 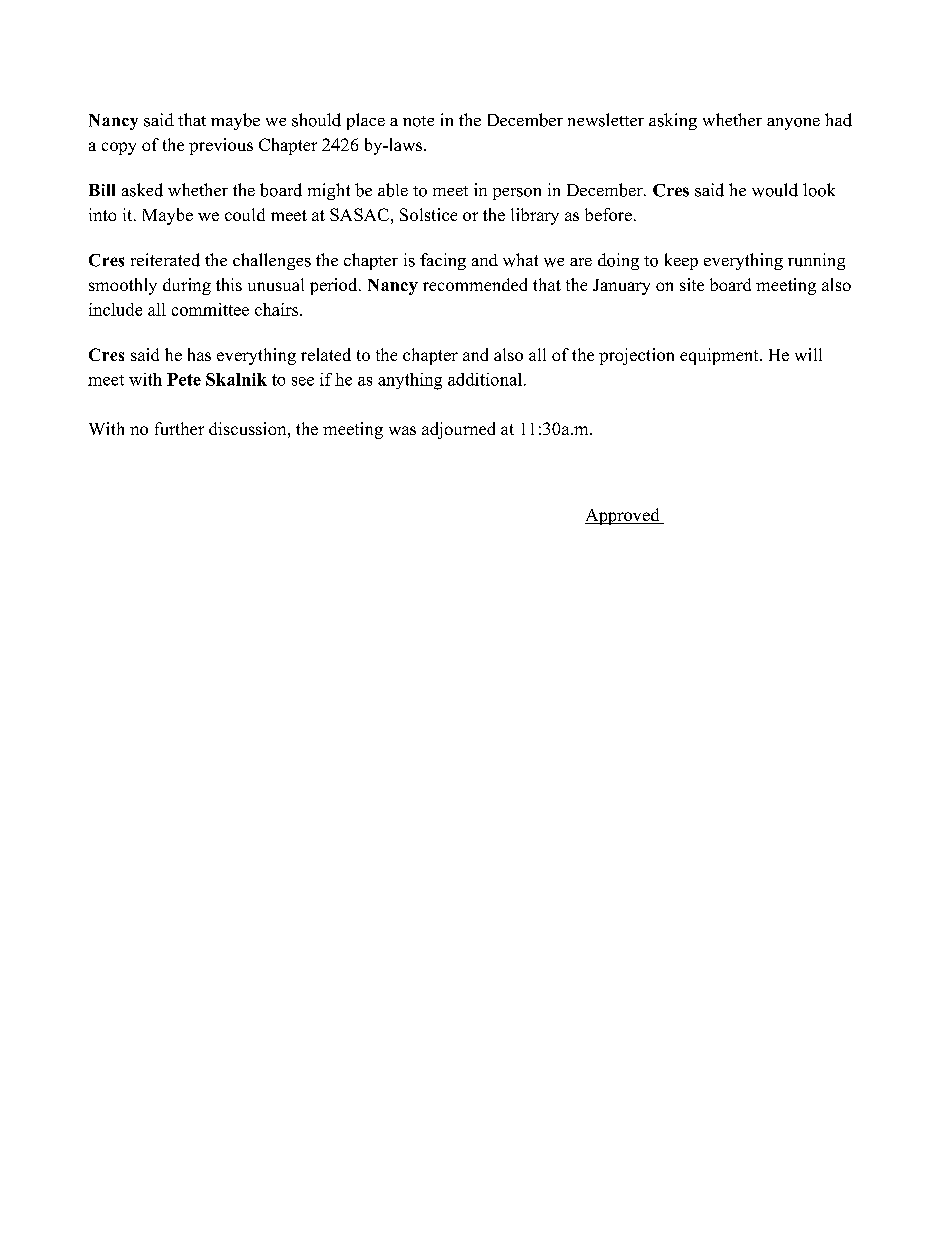 What do you see at coordinates (808, 354) in the image?
I see `will` at bounding box center [808, 354].
